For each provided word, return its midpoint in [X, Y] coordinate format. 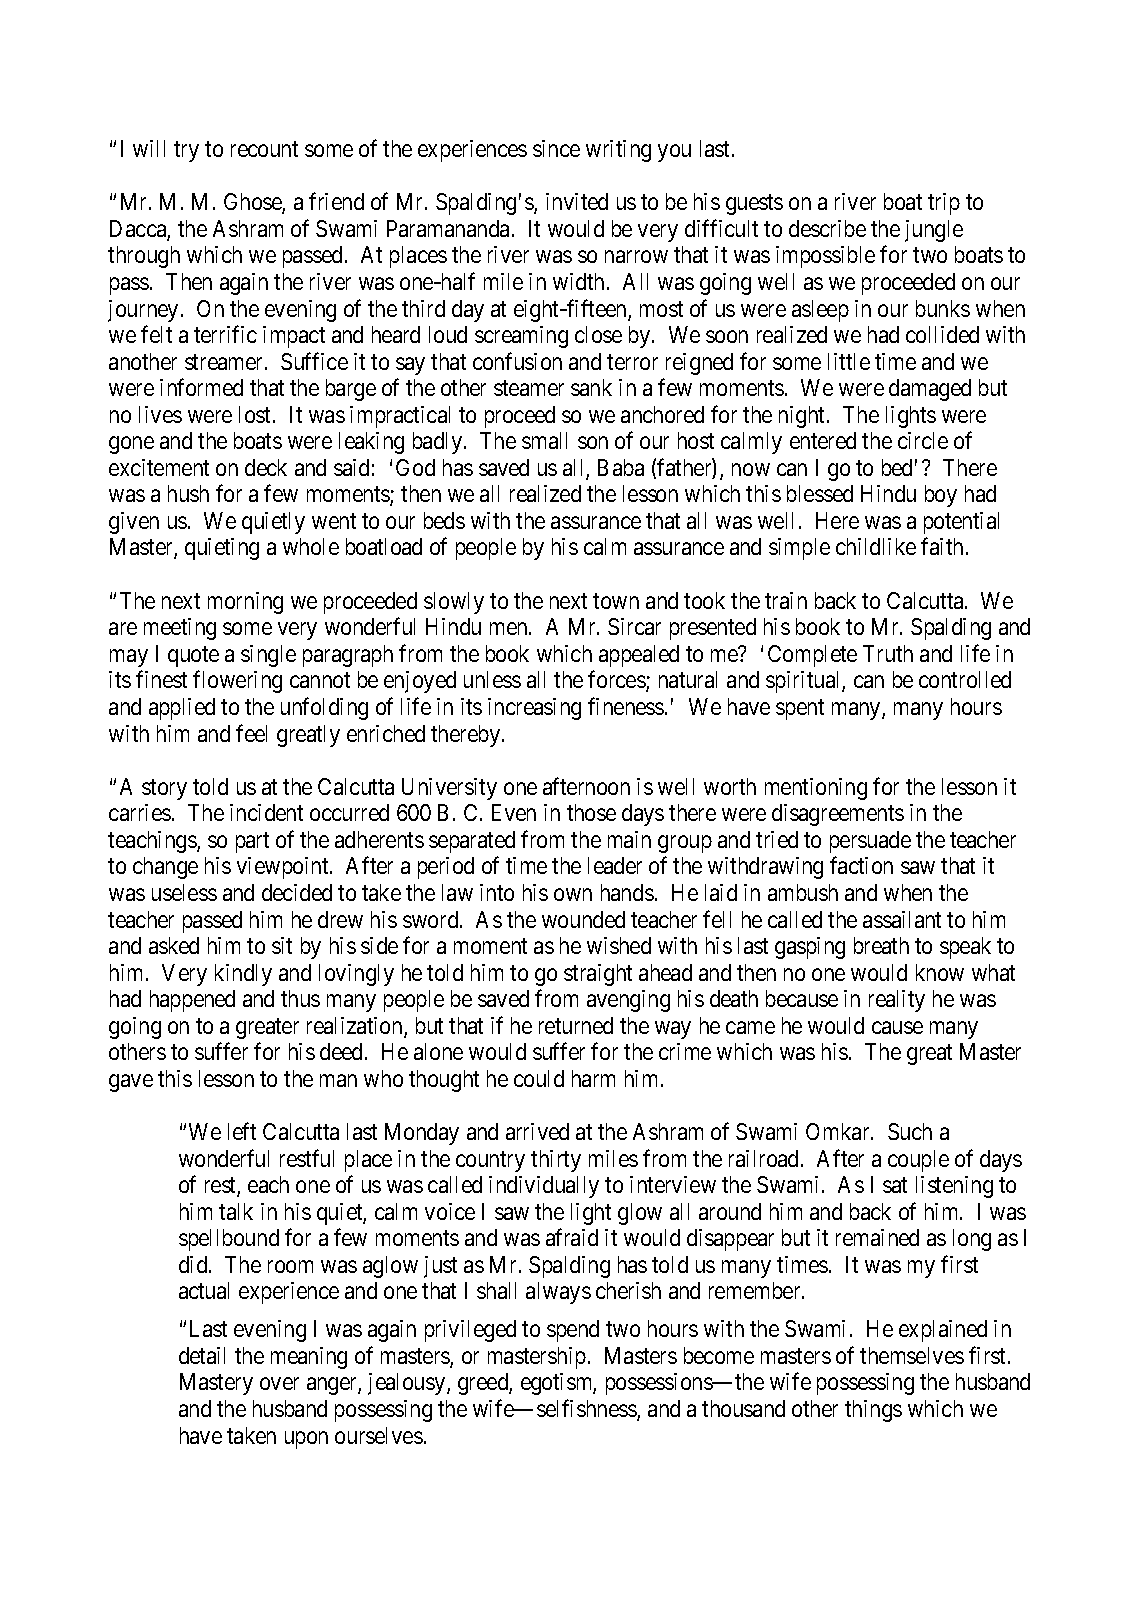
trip [944, 204]
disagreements [838, 815]
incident [266, 812]
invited [577, 201]
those [591, 812]
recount [264, 149]
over [279, 1384]
